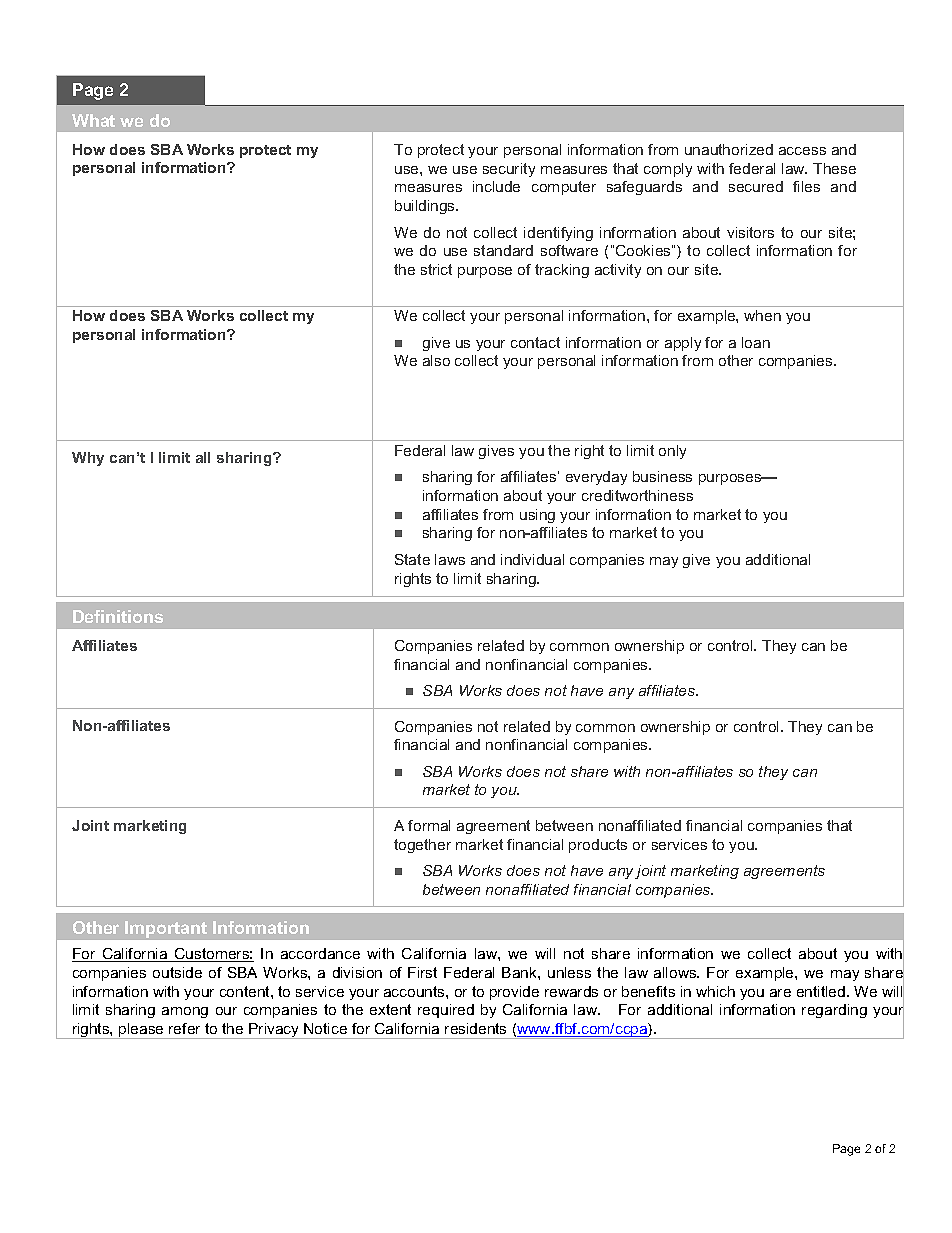  I want to click on What, so click(93, 120).
